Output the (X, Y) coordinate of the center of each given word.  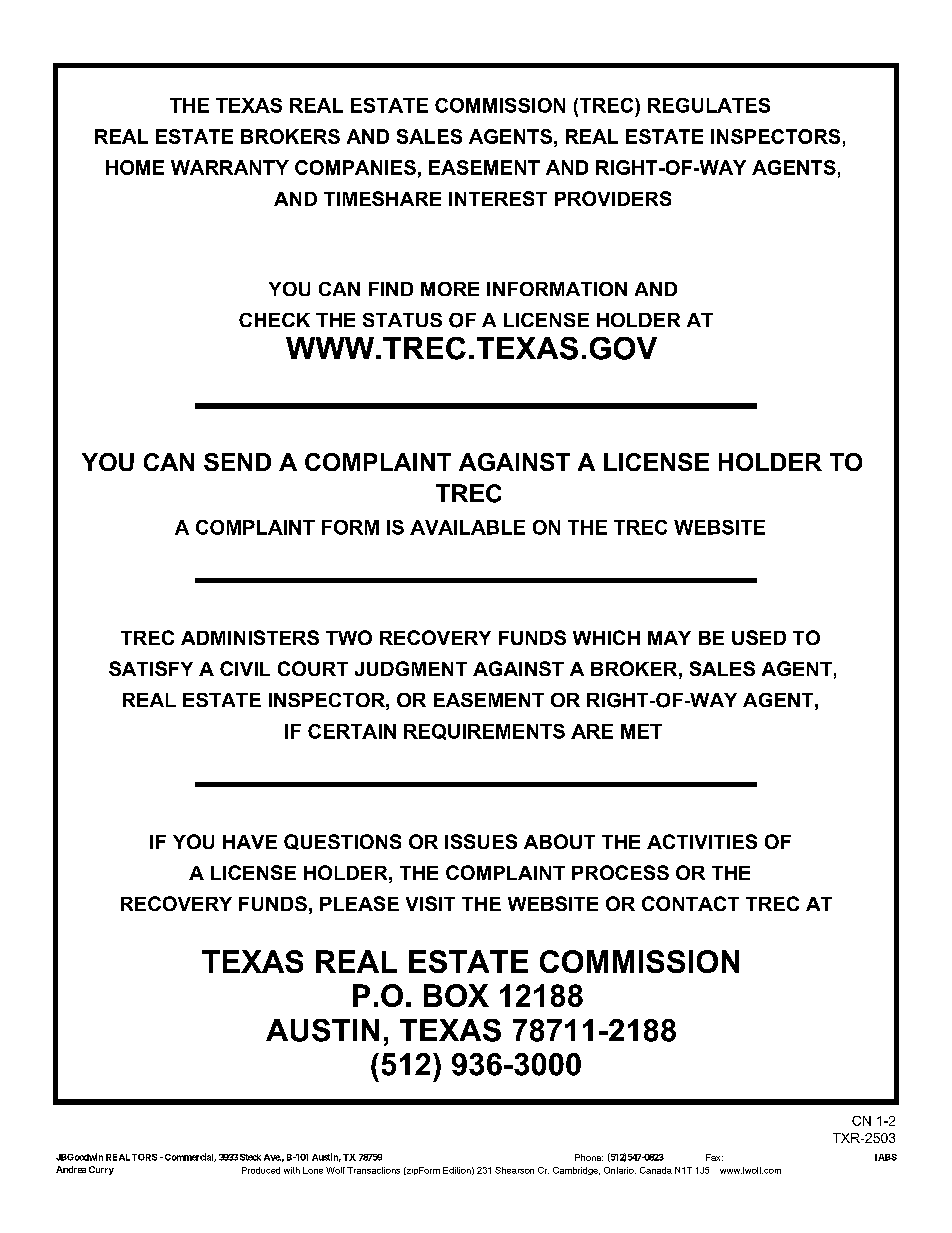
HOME (135, 167)
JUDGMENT (411, 668)
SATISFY (151, 668)
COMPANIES (355, 167)
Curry (101, 1170)
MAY (669, 638)
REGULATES (709, 105)
